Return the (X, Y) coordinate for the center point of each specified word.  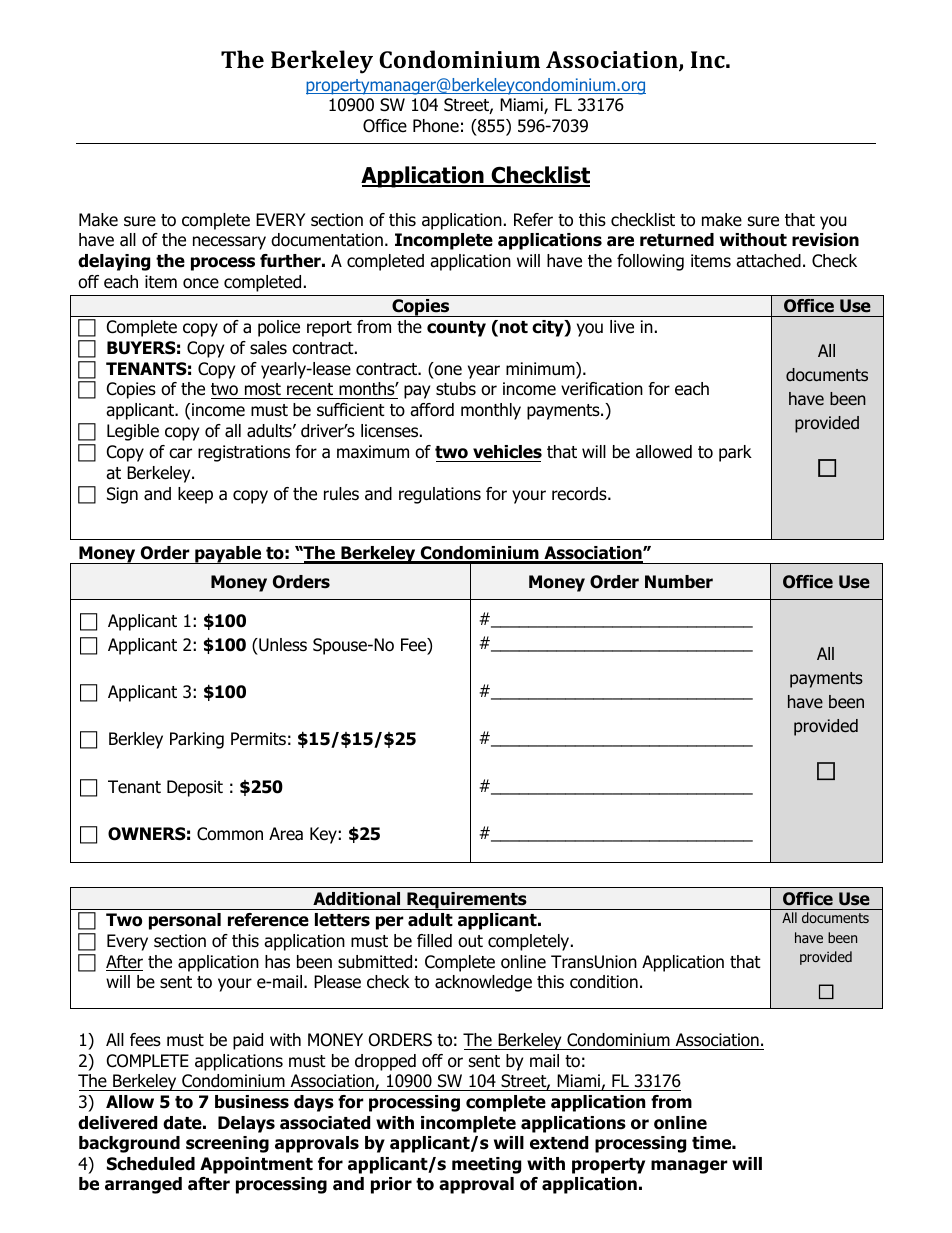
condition (604, 982)
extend (559, 1143)
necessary (229, 243)
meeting (486, 1165)
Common (230, 834)
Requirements (467, 901)
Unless (282, 645)
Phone (436, 126)
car (180, 453)
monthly (491, 411)
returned (677, 240)
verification (602, 389)
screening (227, 1144)
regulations (440, 495)
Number (679, 582)
